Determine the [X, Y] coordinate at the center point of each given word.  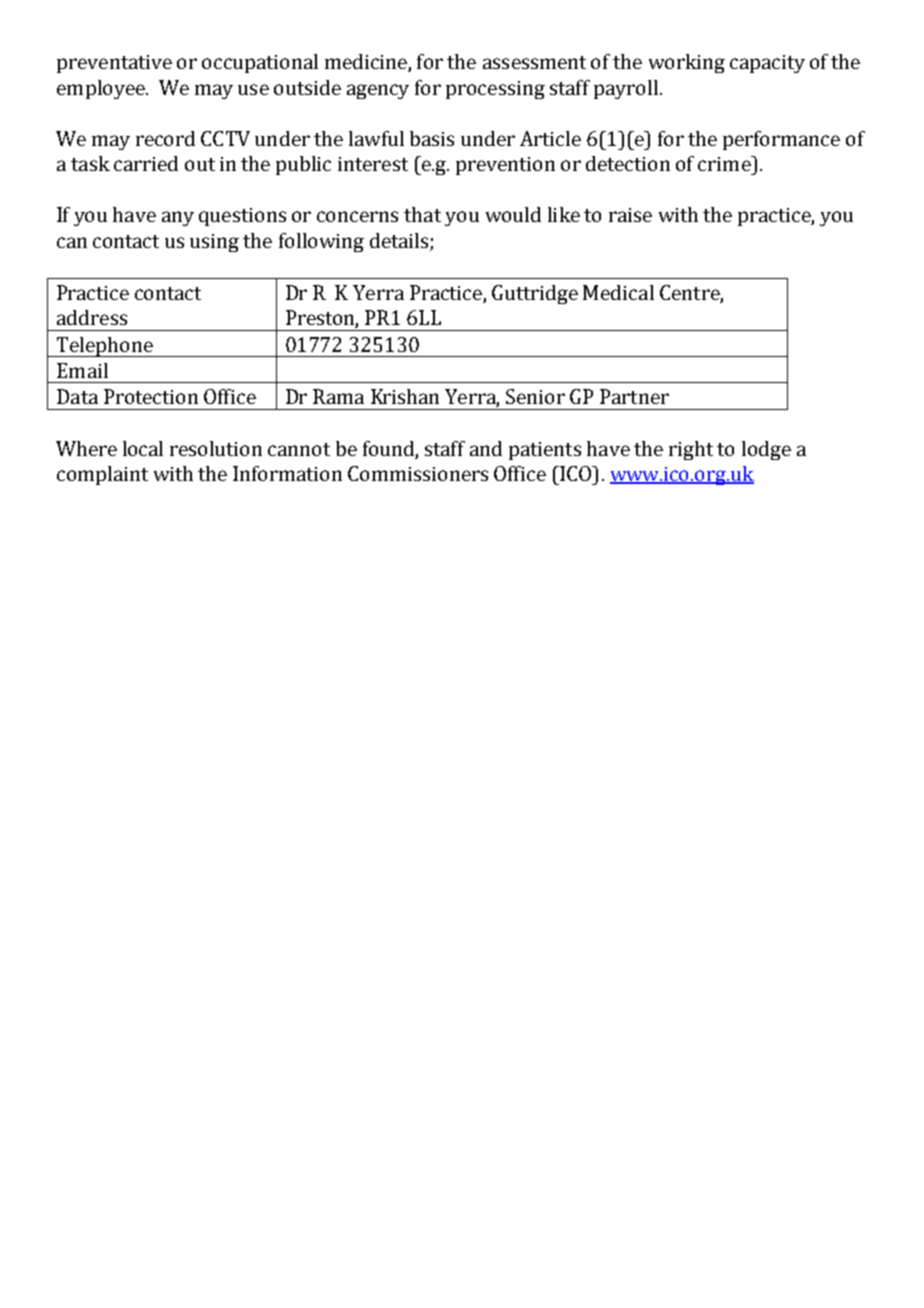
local [143, 448]
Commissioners [418, 473]
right [691, 450]
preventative [114, 64]
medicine [367, 63]
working [687, 63]
